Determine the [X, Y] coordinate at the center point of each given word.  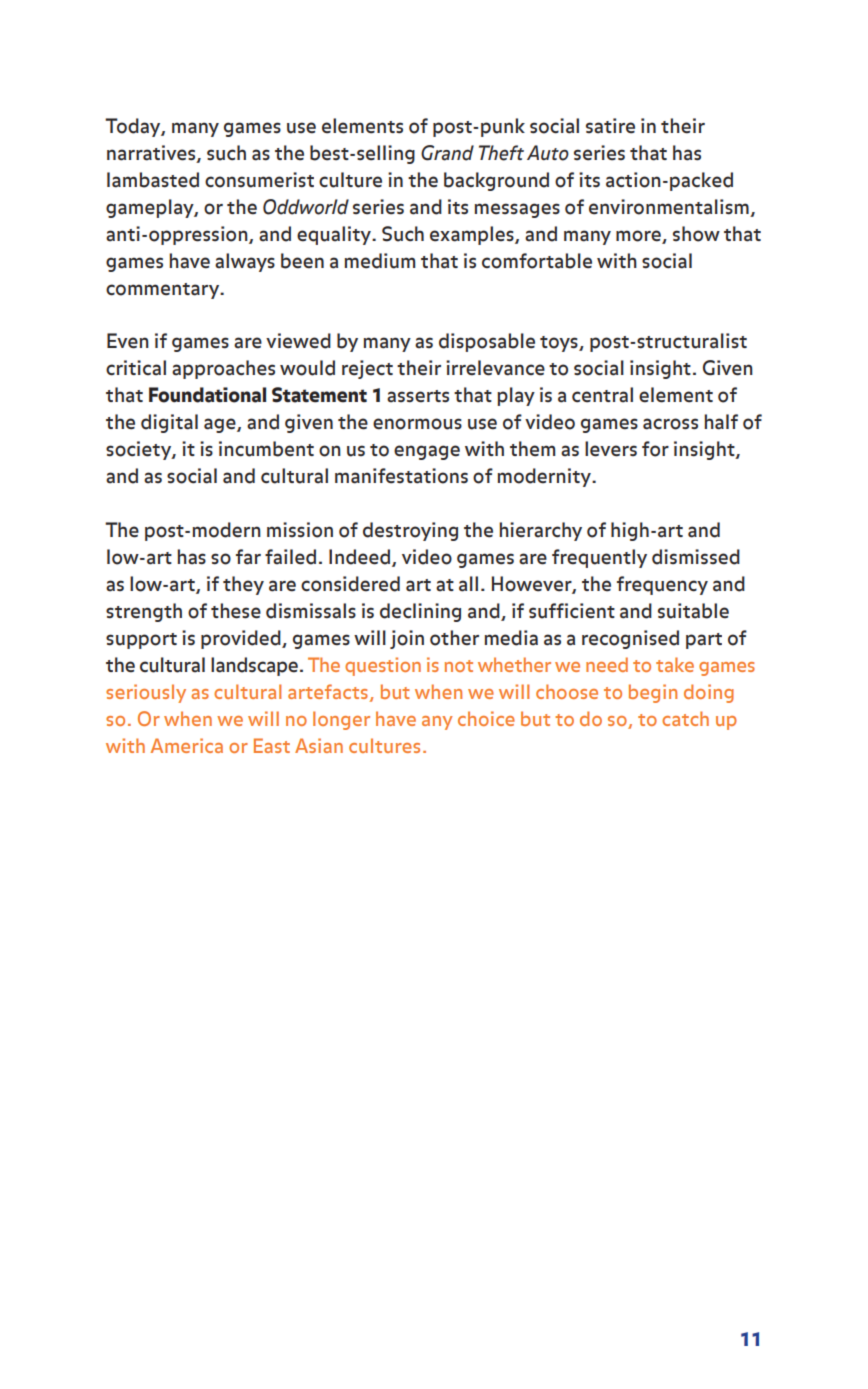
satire [610, 126]
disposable [487, 342]
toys [560, 344]
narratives [152, 154]
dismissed [696, 557]
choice [486, 718]
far [248, 557]
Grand [447, 153]
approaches [223, 369]
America [186, 745]
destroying [410, 531]
